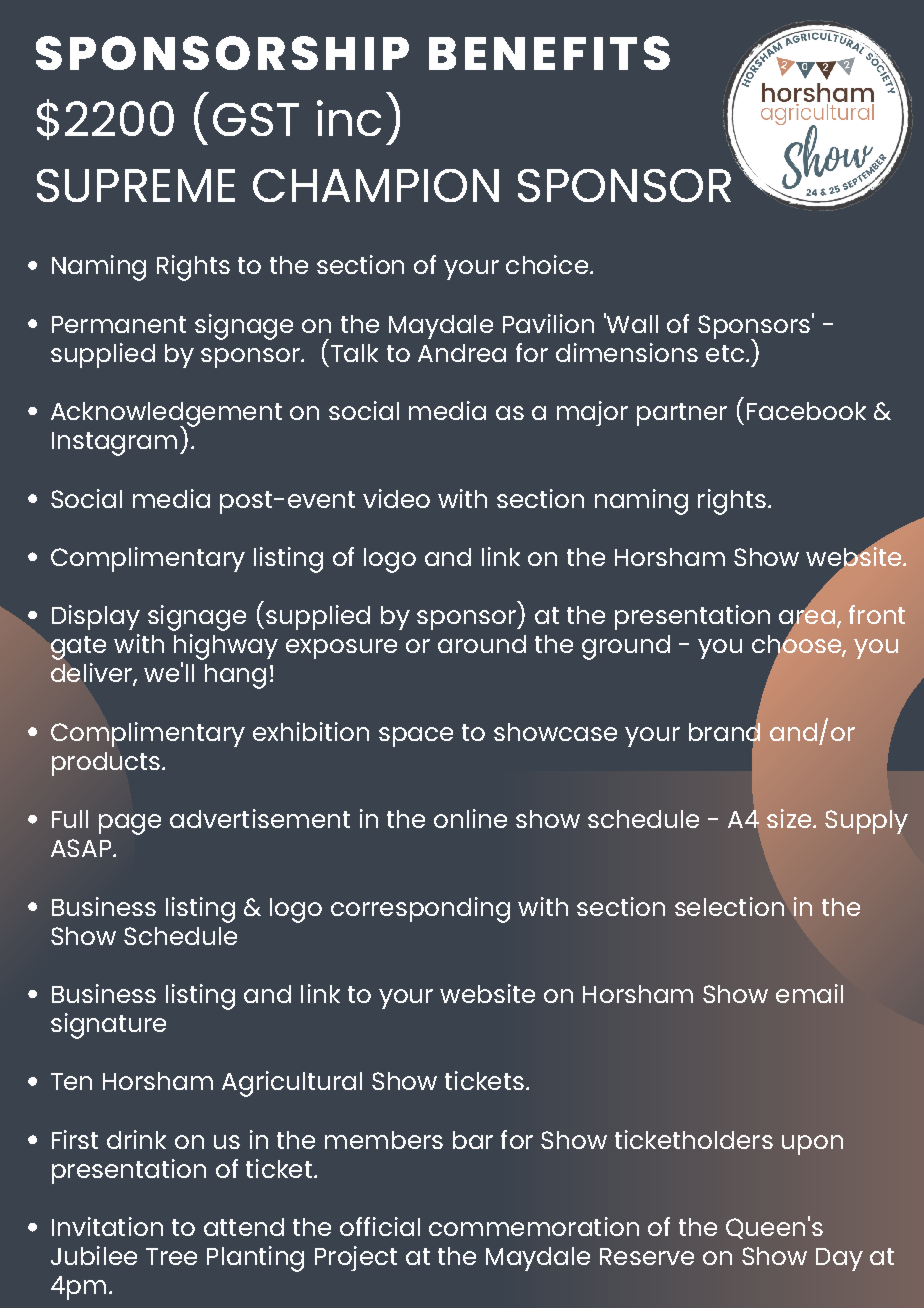 The width and height of the page is (924, 1308). What do you see at coordinates (256, 119) in the page?
I see `GST` at bounding box center [256, 119].
